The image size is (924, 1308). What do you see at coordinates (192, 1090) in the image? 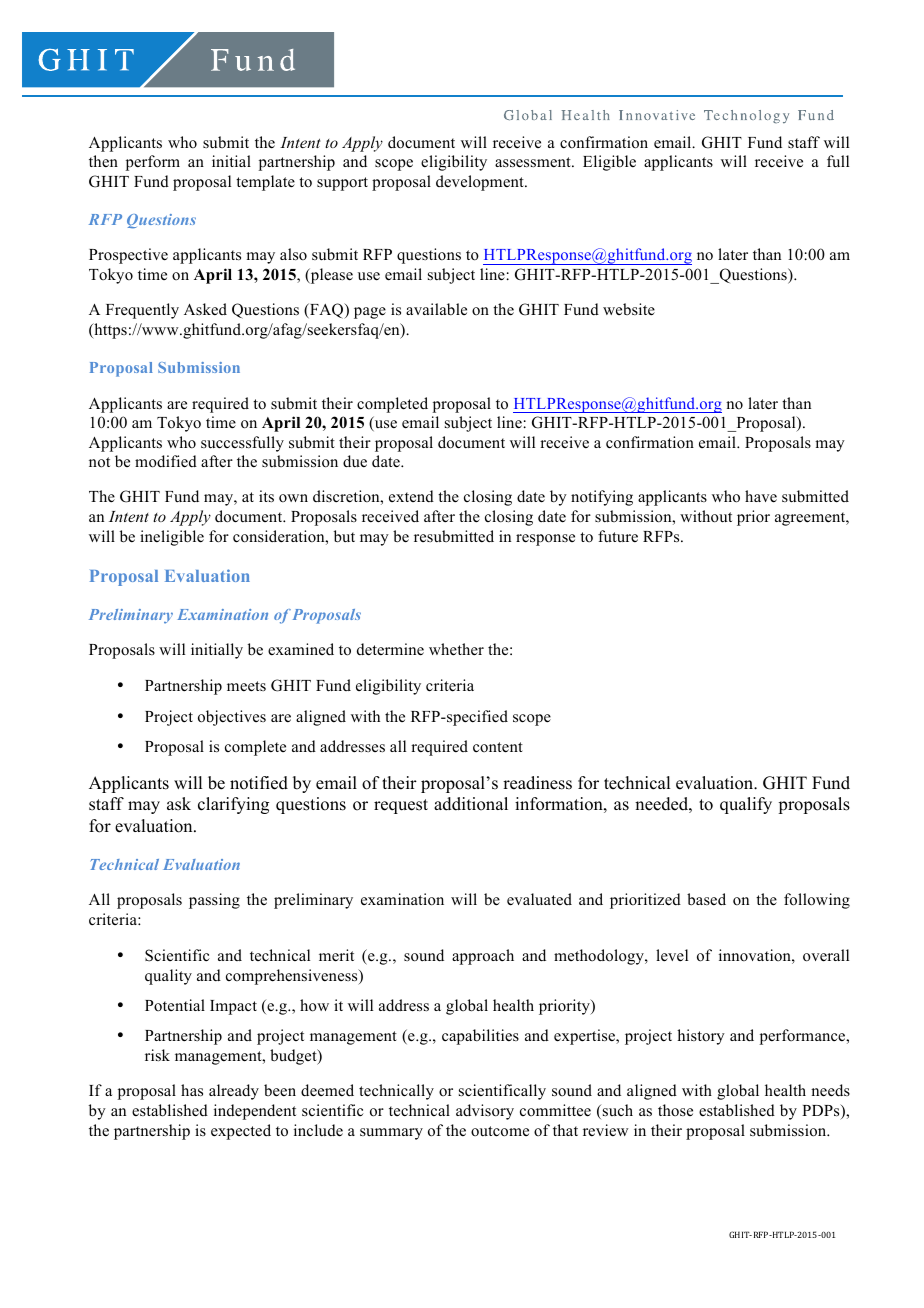
I see `has` at bounding box center [192, 1090].
